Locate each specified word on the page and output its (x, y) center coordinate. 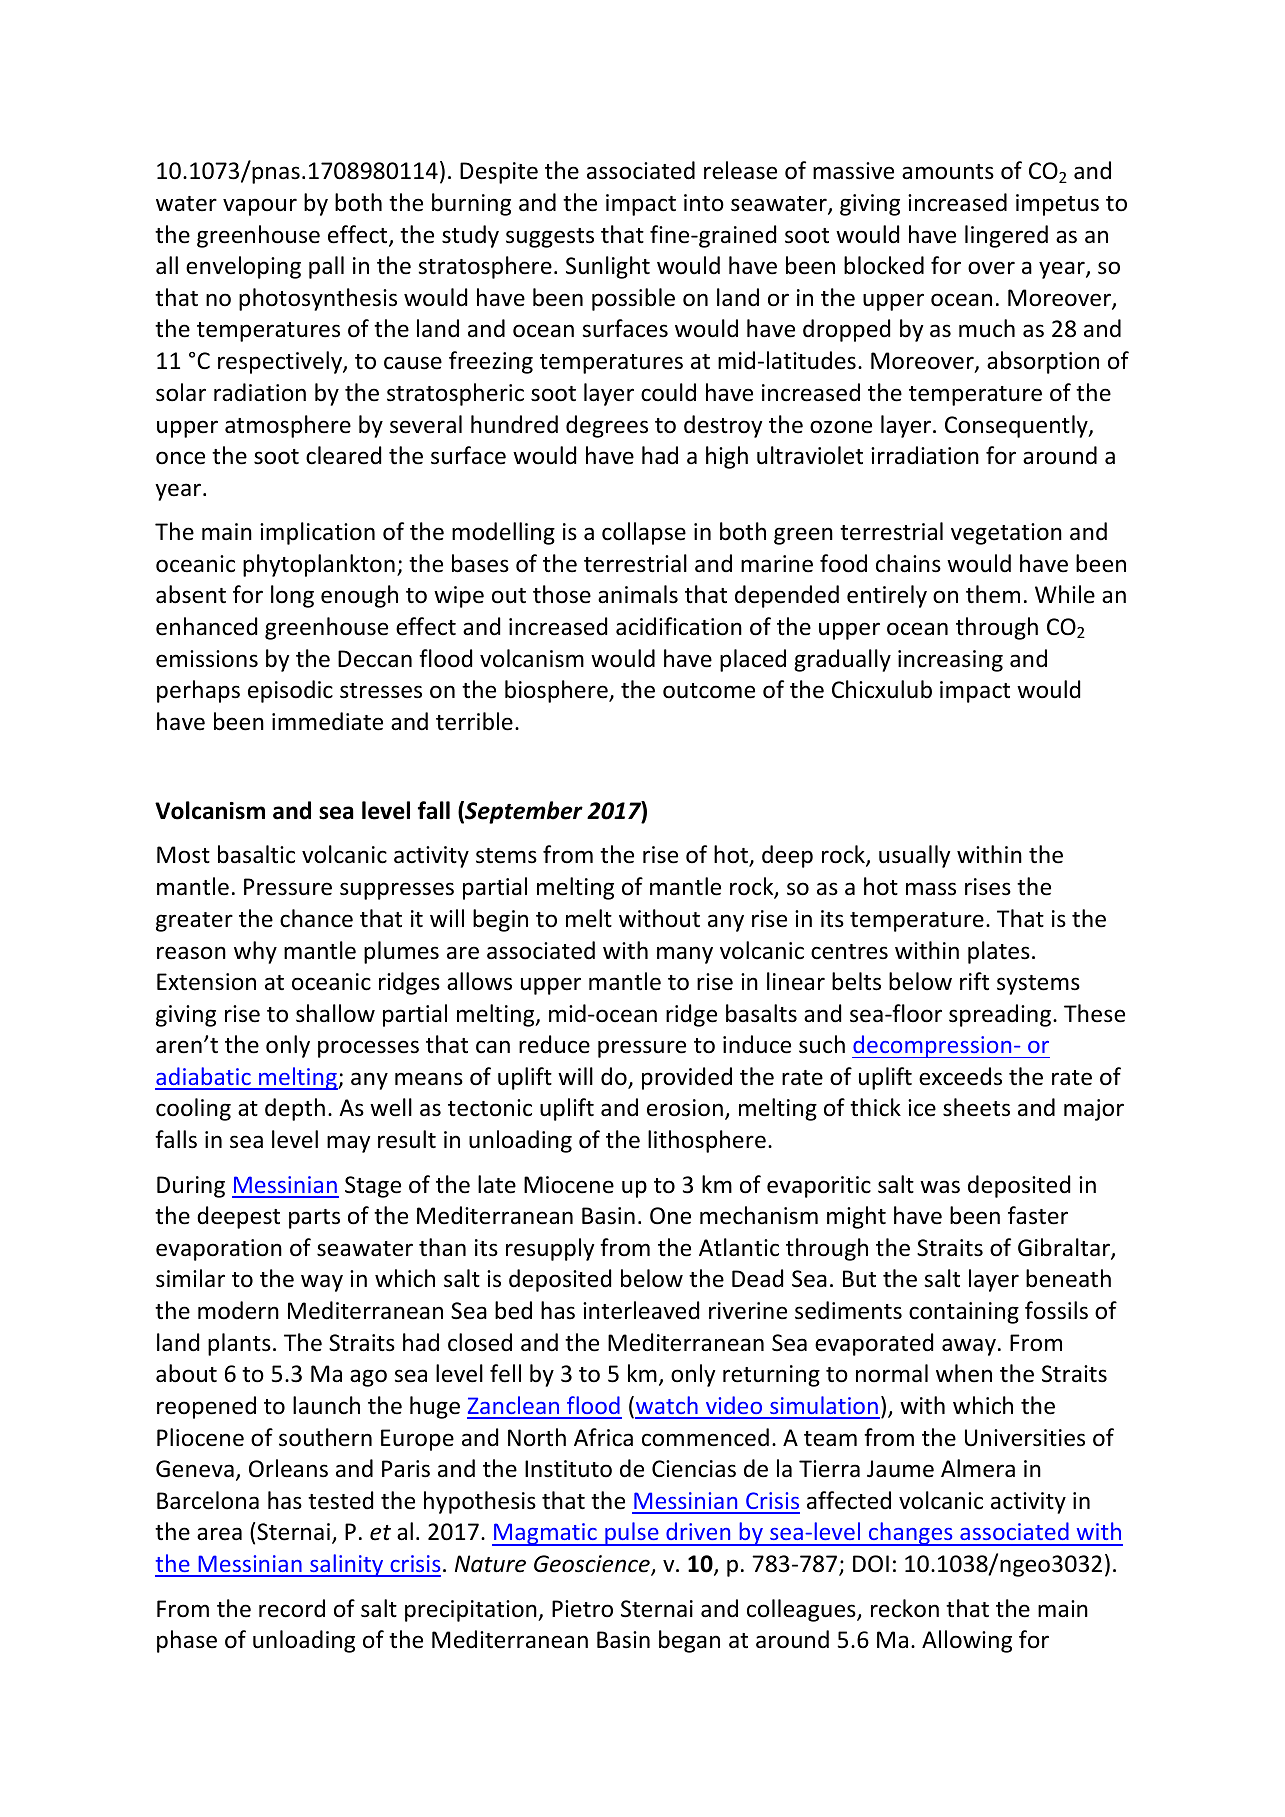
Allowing (967, 1641)
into (704, 203)
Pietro (582, 1609)
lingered (1006, 236)
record (292, 1608)
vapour (260, 207)
